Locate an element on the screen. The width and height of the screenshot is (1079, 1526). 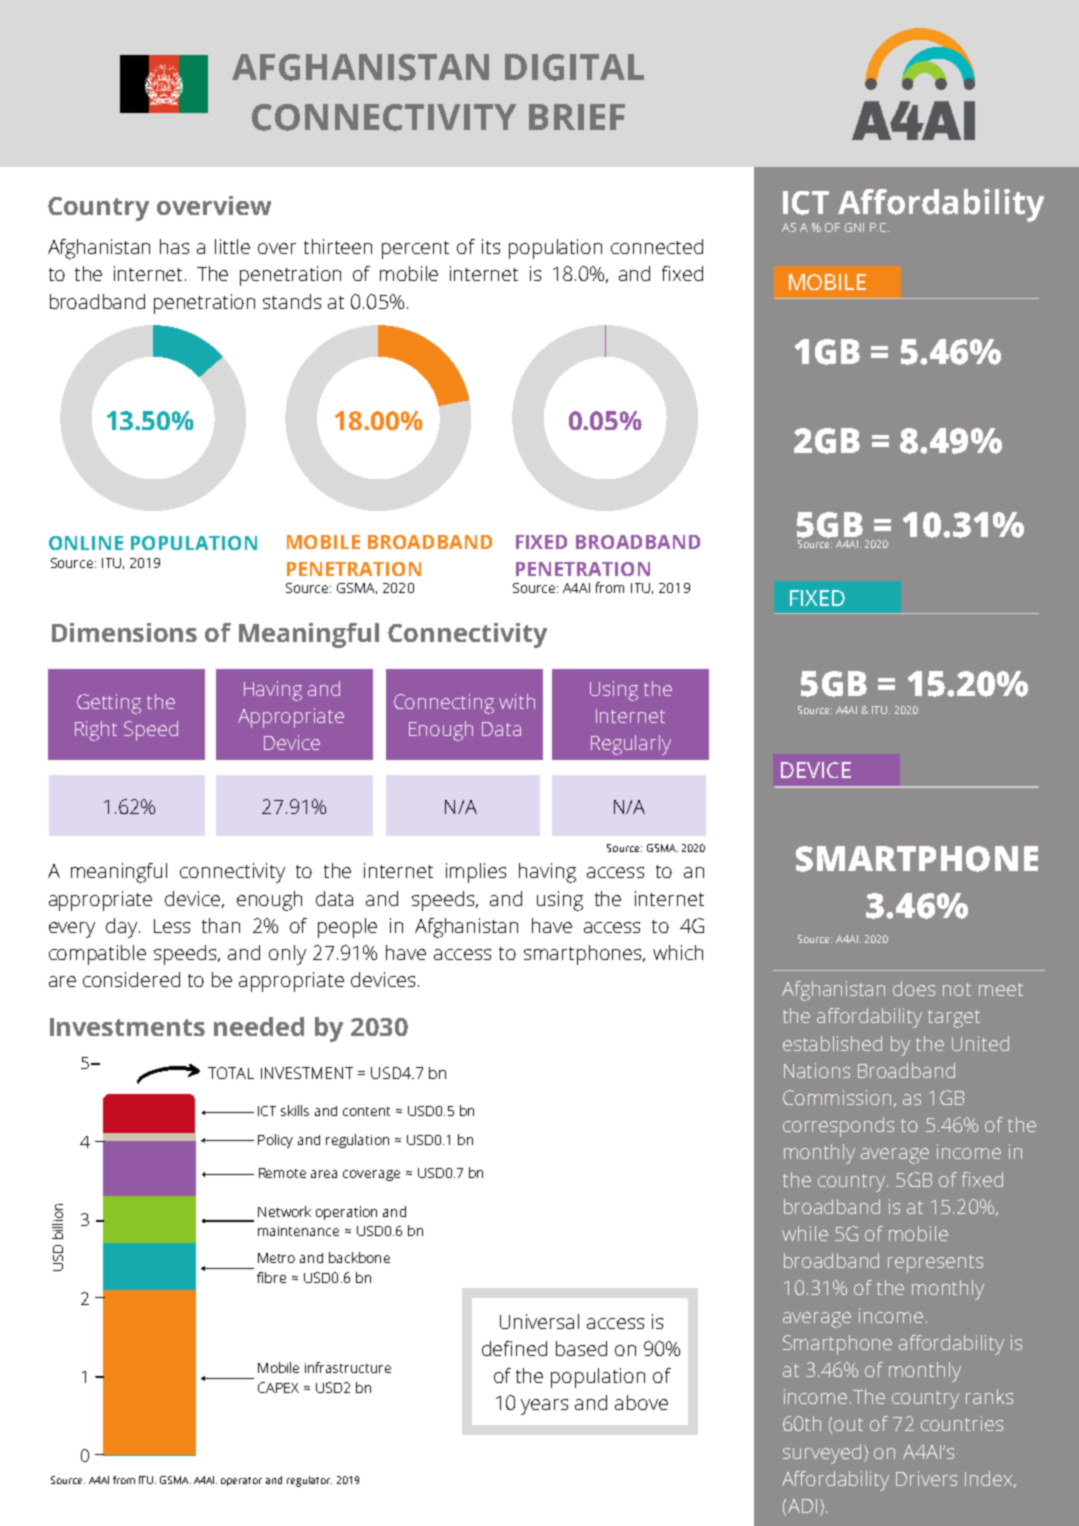
years is located at coordinates (544, 1407).
